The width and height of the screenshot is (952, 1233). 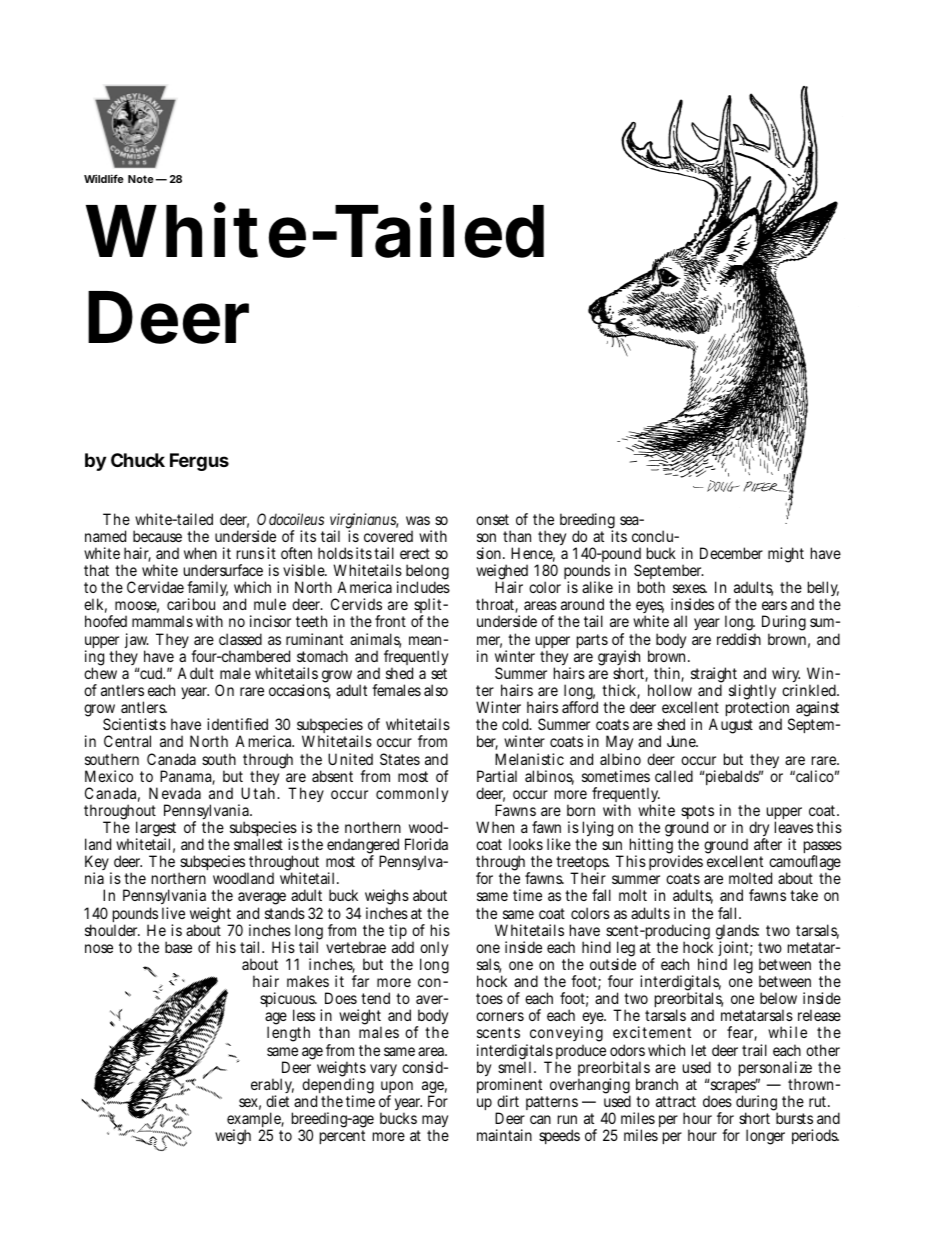 What do you see at coordinates (786, 555) in the screenshot?
I see `might` at bounding box center [786, 555].
